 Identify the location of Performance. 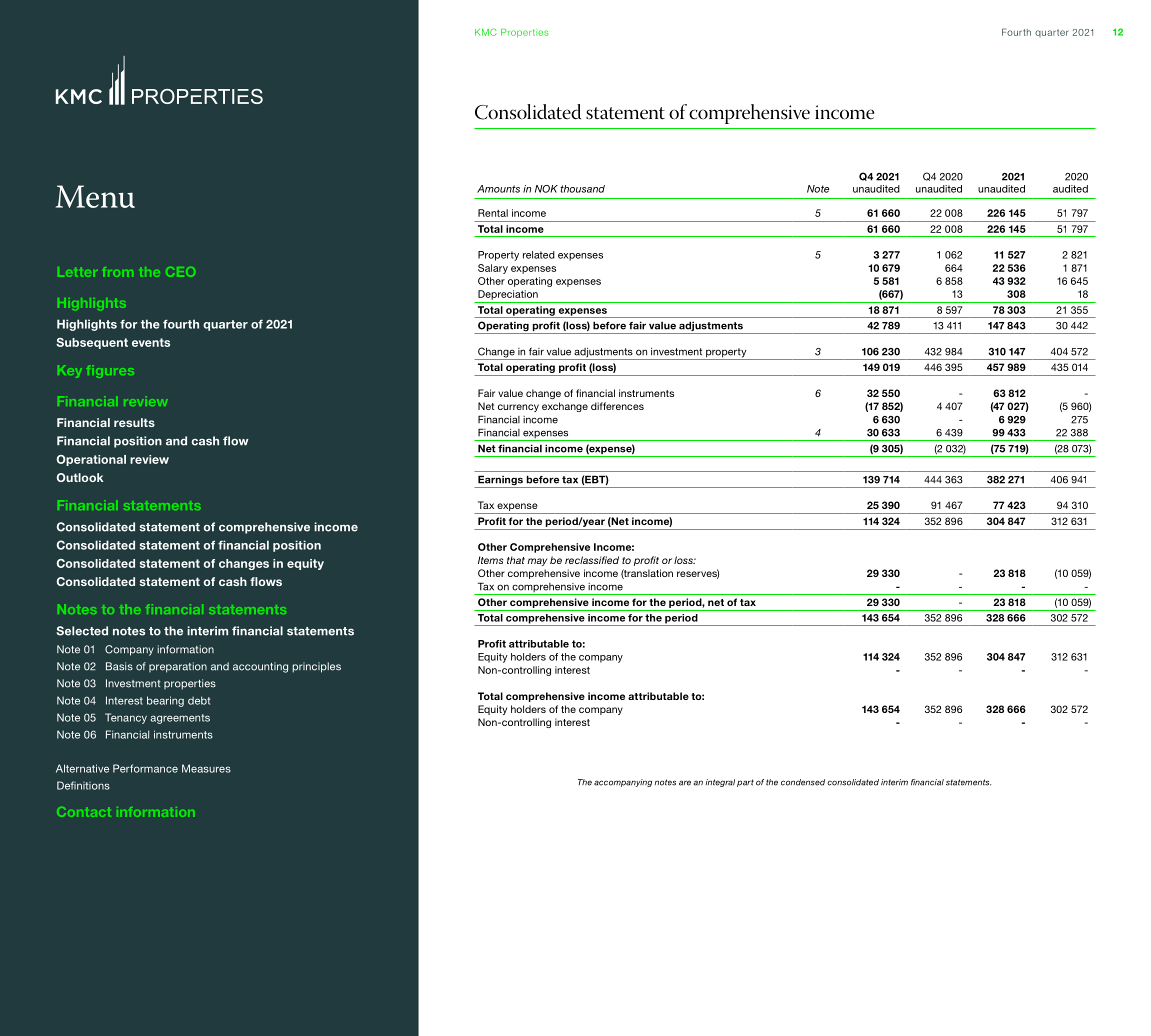
(145, 768).
